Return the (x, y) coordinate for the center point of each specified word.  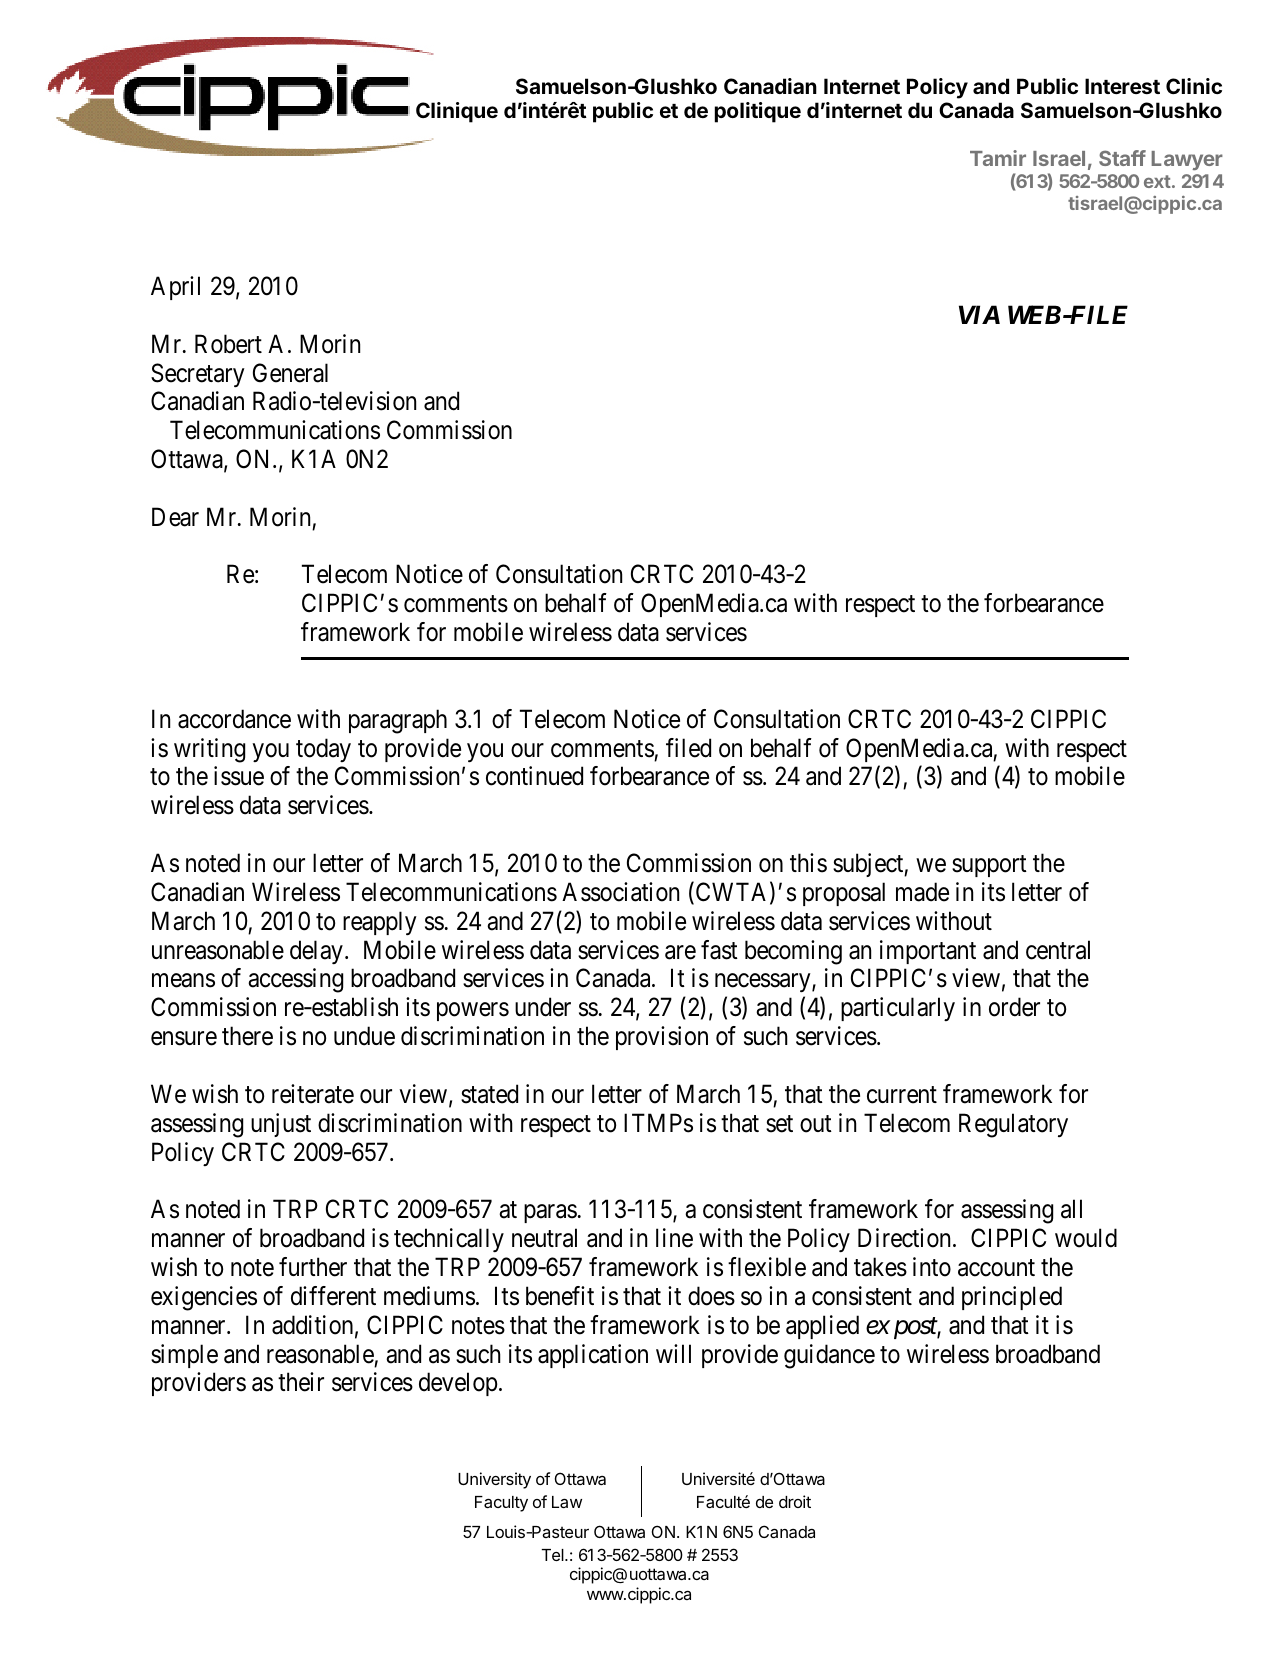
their (301, 1382)
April (175, 288)
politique (758, 112)
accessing (295, 980)
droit (795, 1501)
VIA (979, 314)
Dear (175, 517)
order (1014, 1007)
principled (1012, 1298)
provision (662, 1038)
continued (534, 776)
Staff (1122, 158)
